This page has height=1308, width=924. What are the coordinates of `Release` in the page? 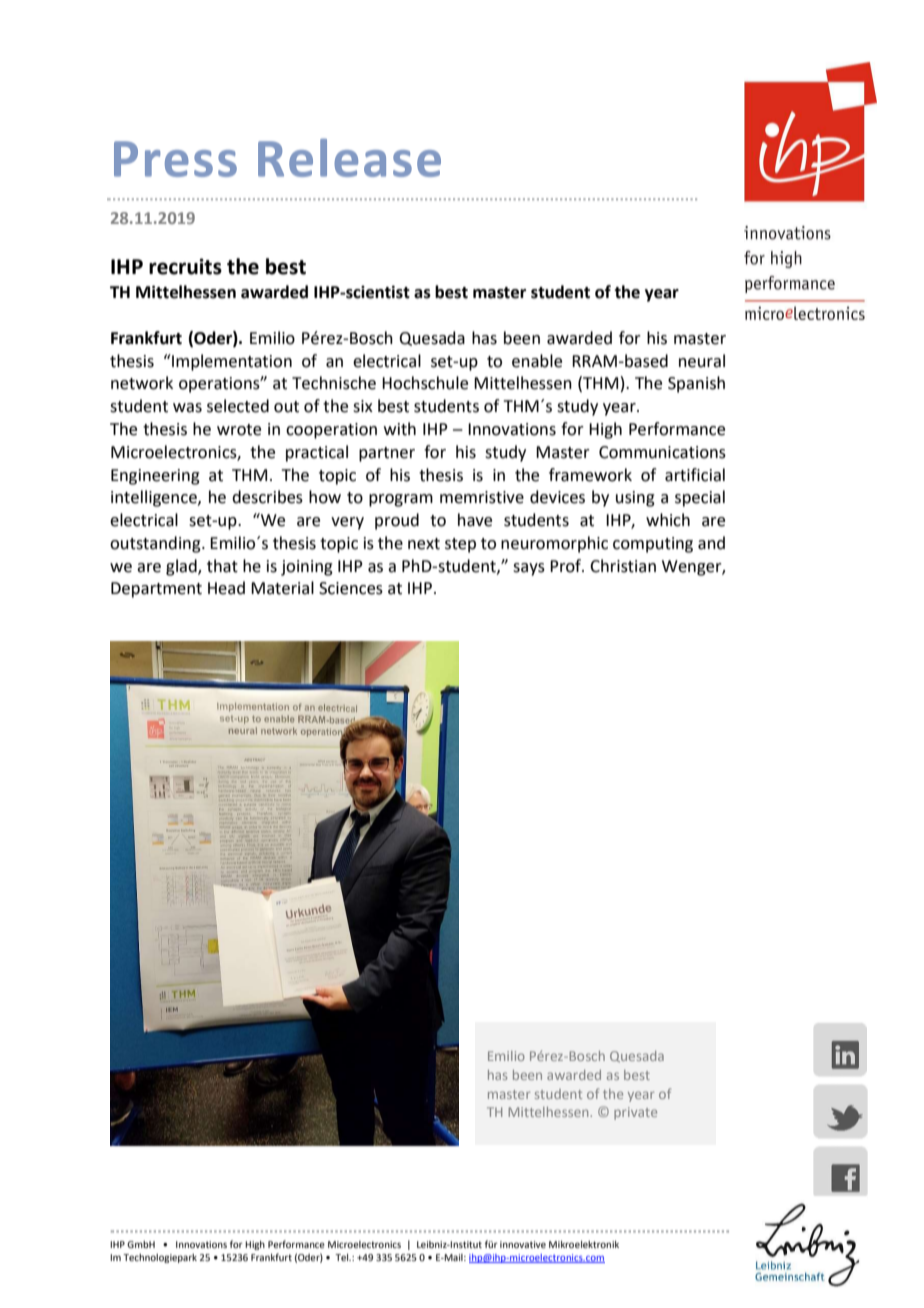 It's located at (349, 158).
